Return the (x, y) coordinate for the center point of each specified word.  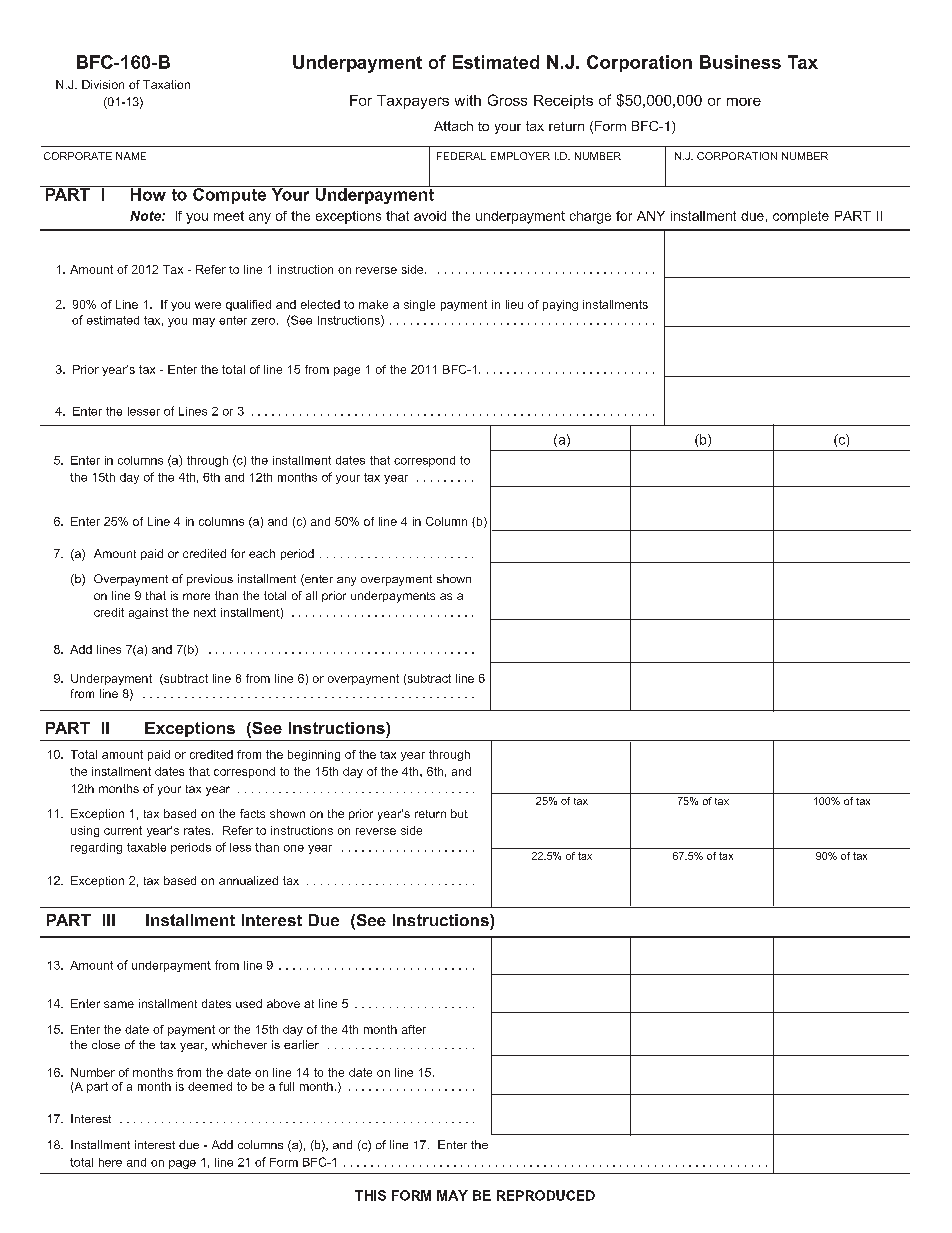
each (262, 553)
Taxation (166, 84)
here (110, 1162)
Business (740, 62)
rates (198, 830)
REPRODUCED (546, 1195)
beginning (314, 755)
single (419, 305)
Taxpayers (413, 102)
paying (560, 305)
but (459, 813)
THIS (370, 1195)
